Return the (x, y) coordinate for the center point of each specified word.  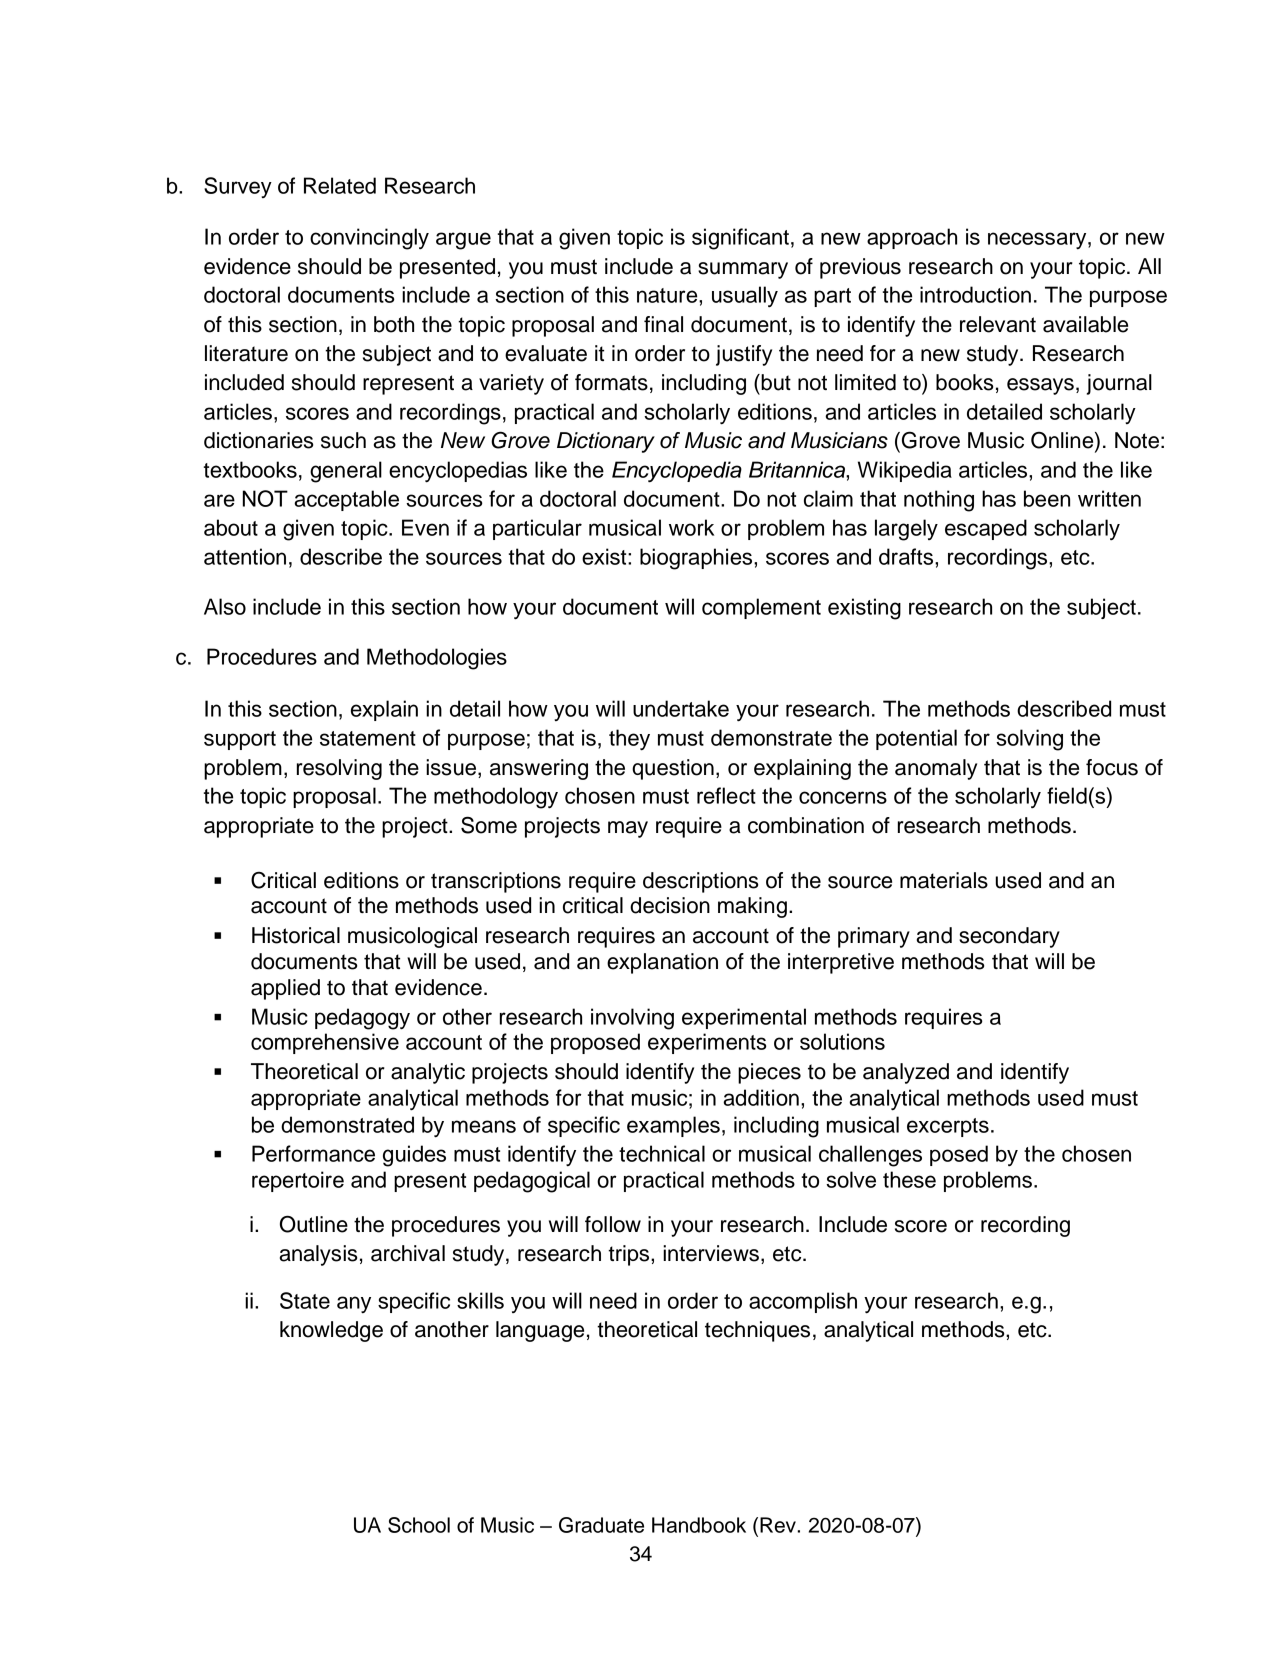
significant (740, 239)
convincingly (369, 239)
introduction (975, 294)
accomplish (803, 1302)
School (419, 1525)
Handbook (699, 1525)
